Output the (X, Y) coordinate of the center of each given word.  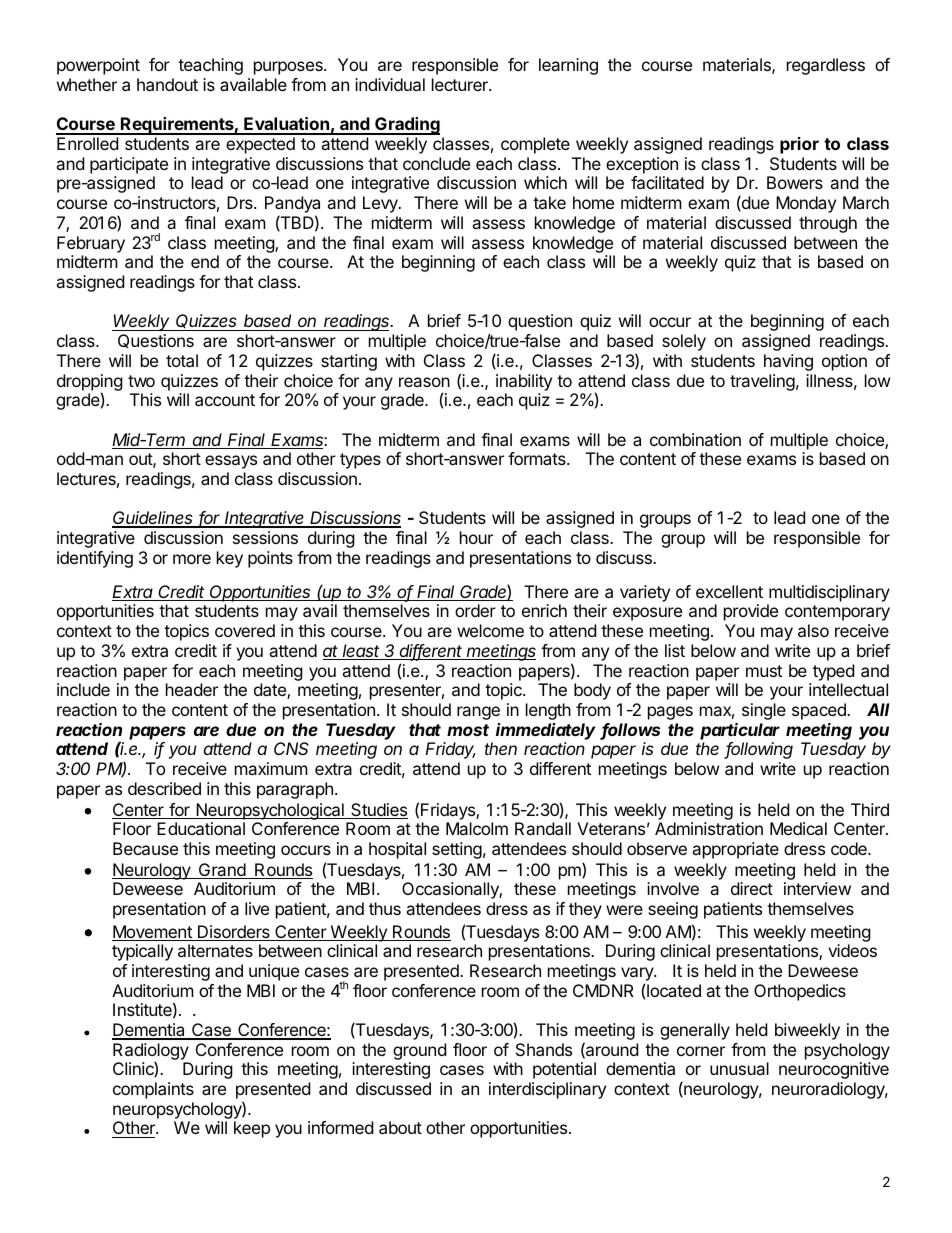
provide (751, 612)
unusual (739, 1068)
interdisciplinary (547, 1090)
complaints (153, 1090)
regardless (826, 66)
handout (167, 84)
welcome (490, 630)
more (192, 559)
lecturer (461, 84)
